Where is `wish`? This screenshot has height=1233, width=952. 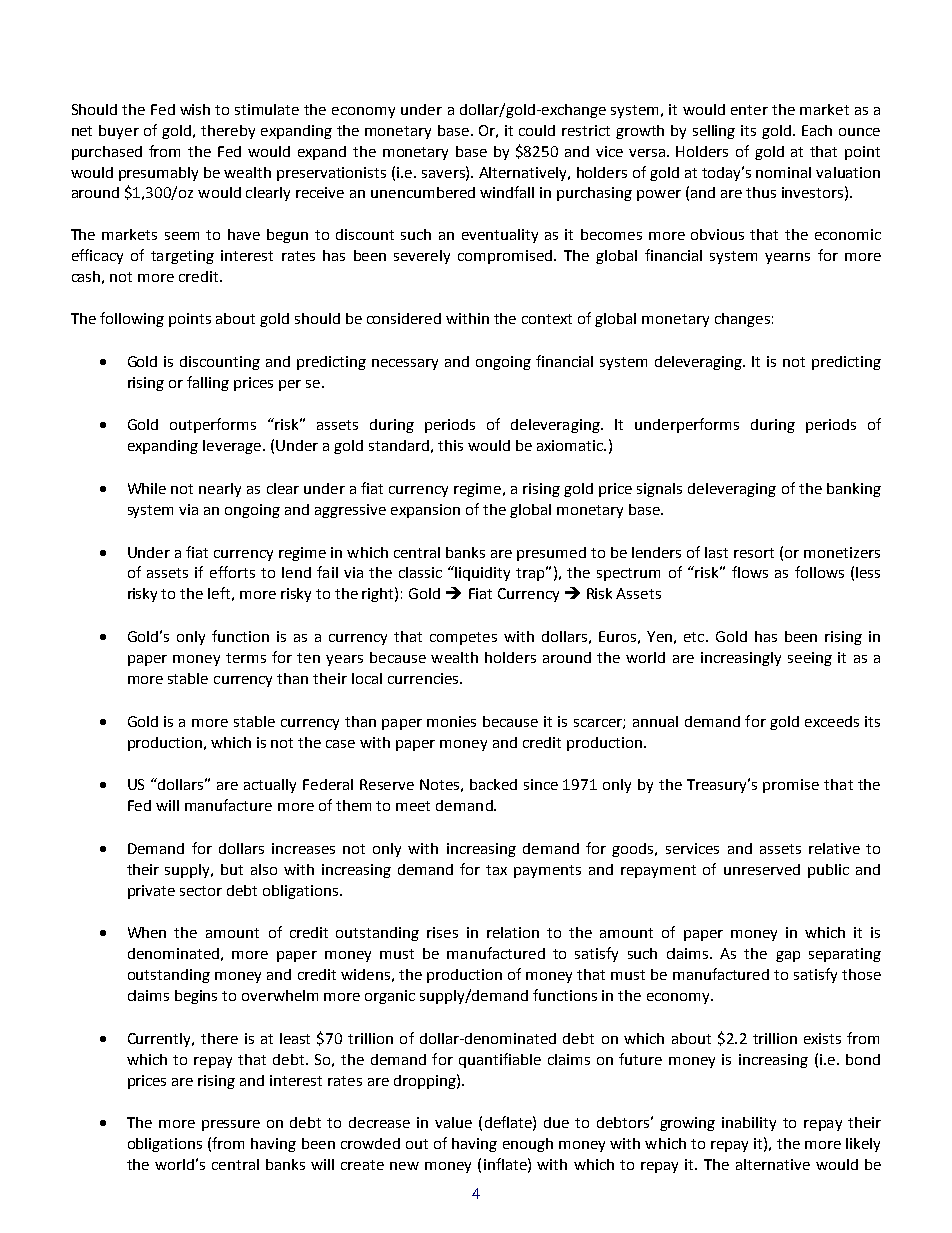 wish is located at coordinates (195, 109).
